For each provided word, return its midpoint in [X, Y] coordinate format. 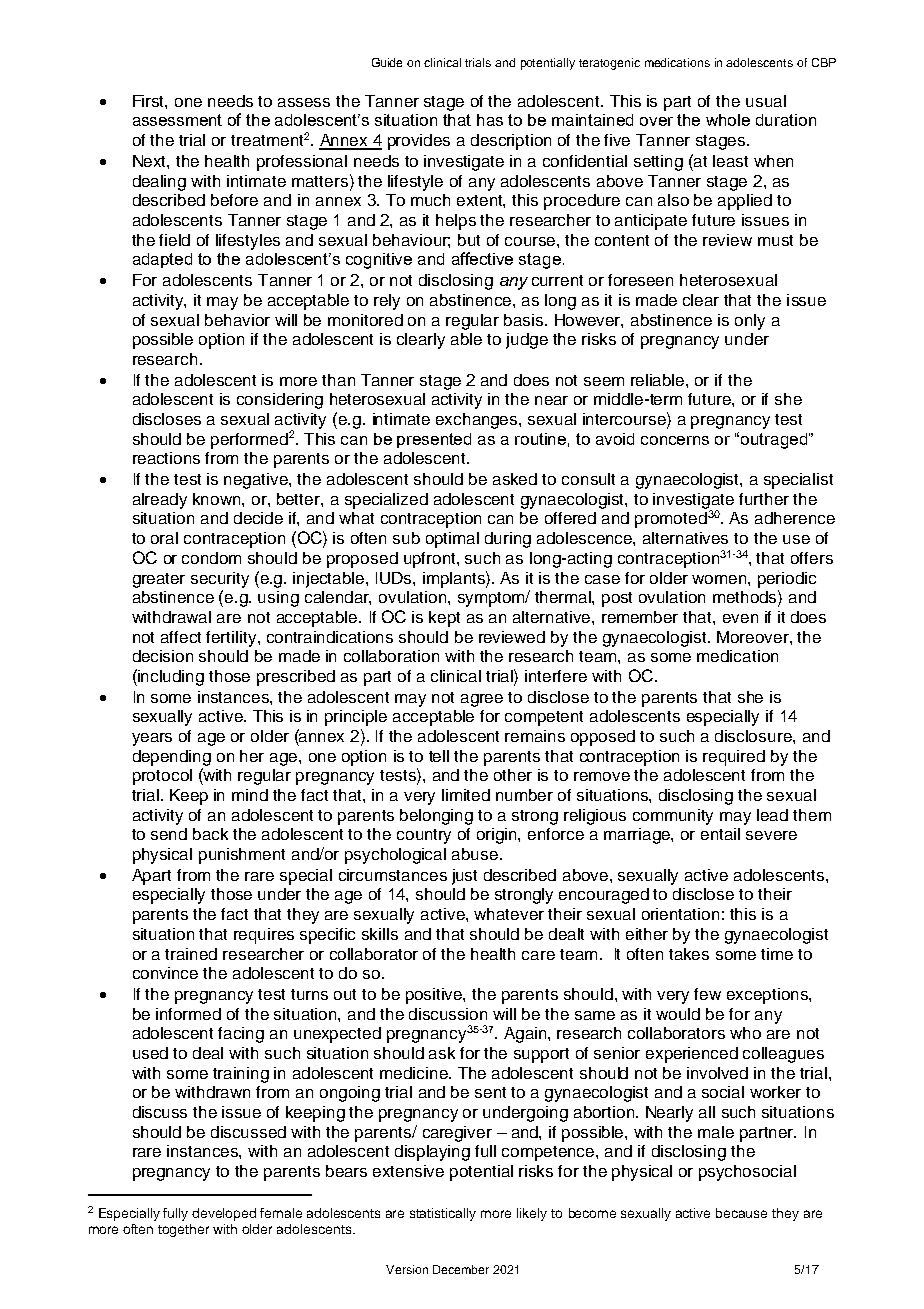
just [464, 877]
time [777, 954]
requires [264, 936]
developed [224, 1214]
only [750, 322]
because [741, 1213]
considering [280, 401]
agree [482, 700]
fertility [232, 639]
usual [766, 101]
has [490, 120]
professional [302, 163]
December [461, 1269]
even [740, 618]
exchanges [478, 421]
